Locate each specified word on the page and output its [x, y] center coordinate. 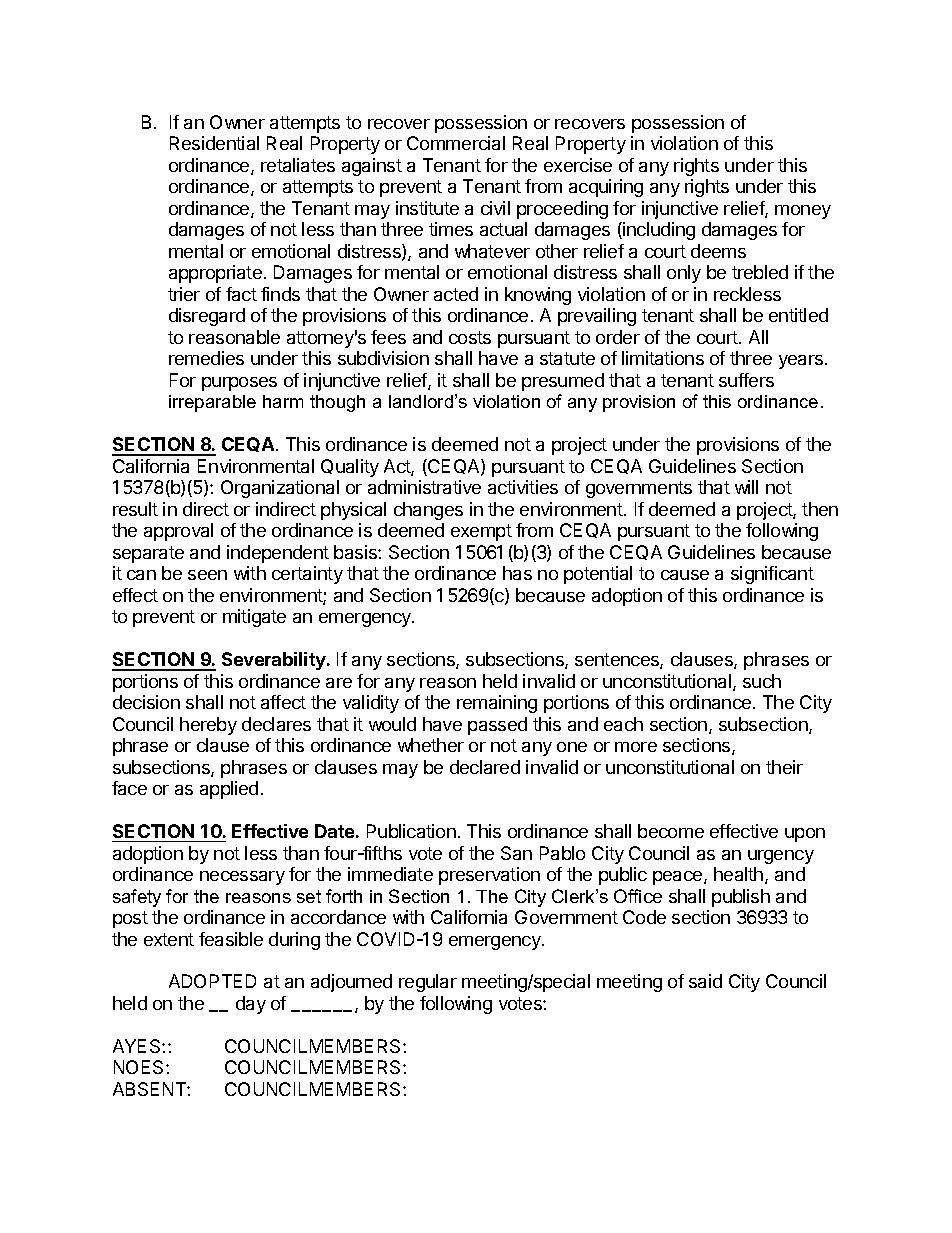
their [784, 767]
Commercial [456, 143]
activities [523, 487]
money [803, 212]
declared [485, 767]
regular [428, 983]
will [746, 487]
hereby [208, 726]
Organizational [280, 489]
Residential [214, 143]
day [251, 1005]
